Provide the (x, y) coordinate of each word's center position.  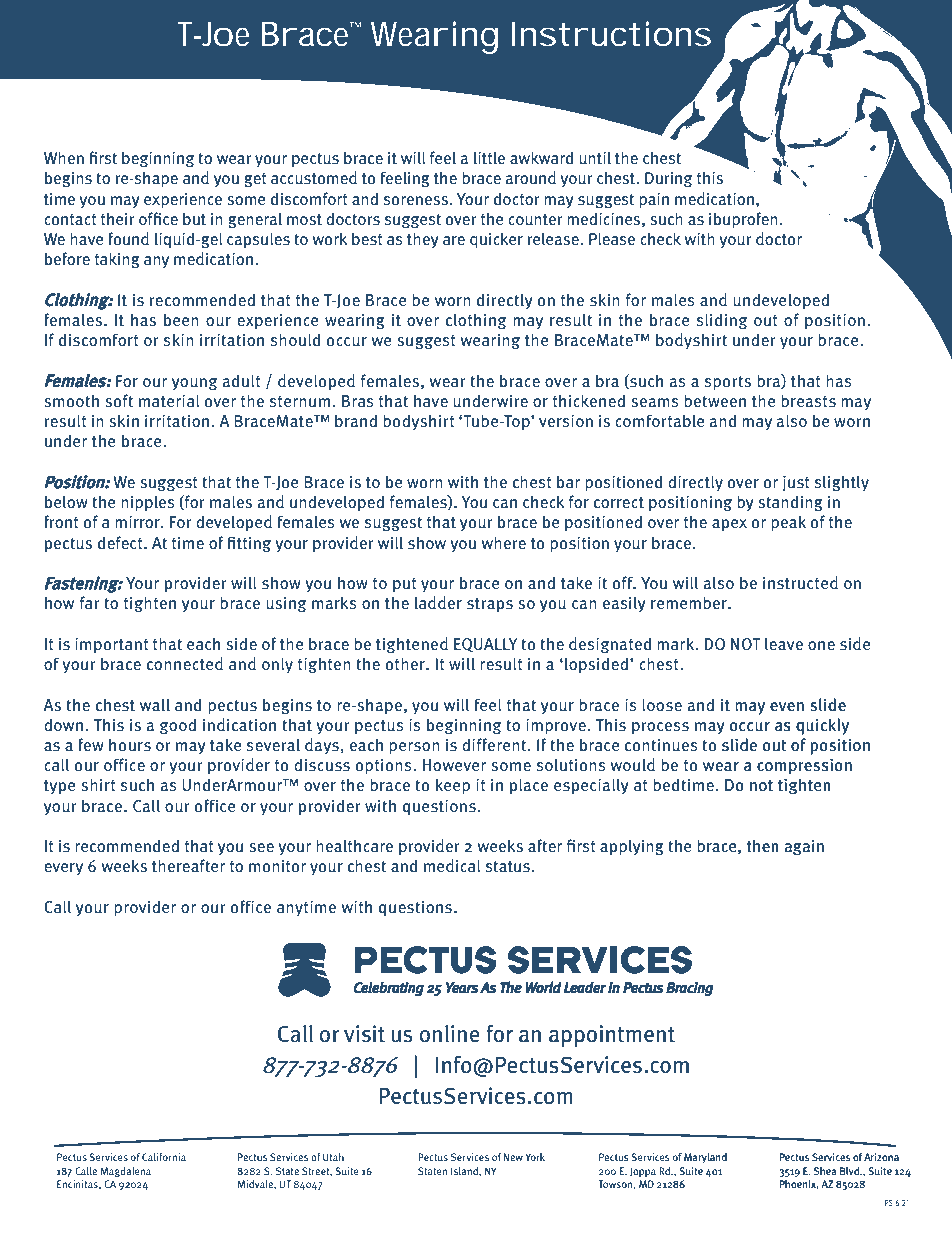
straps (490, 605)
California (164, 1157)
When (64, 157)
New (513, 1157)
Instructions (611, 34)
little (489, 157)
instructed (800, 583)
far (90, 602)
